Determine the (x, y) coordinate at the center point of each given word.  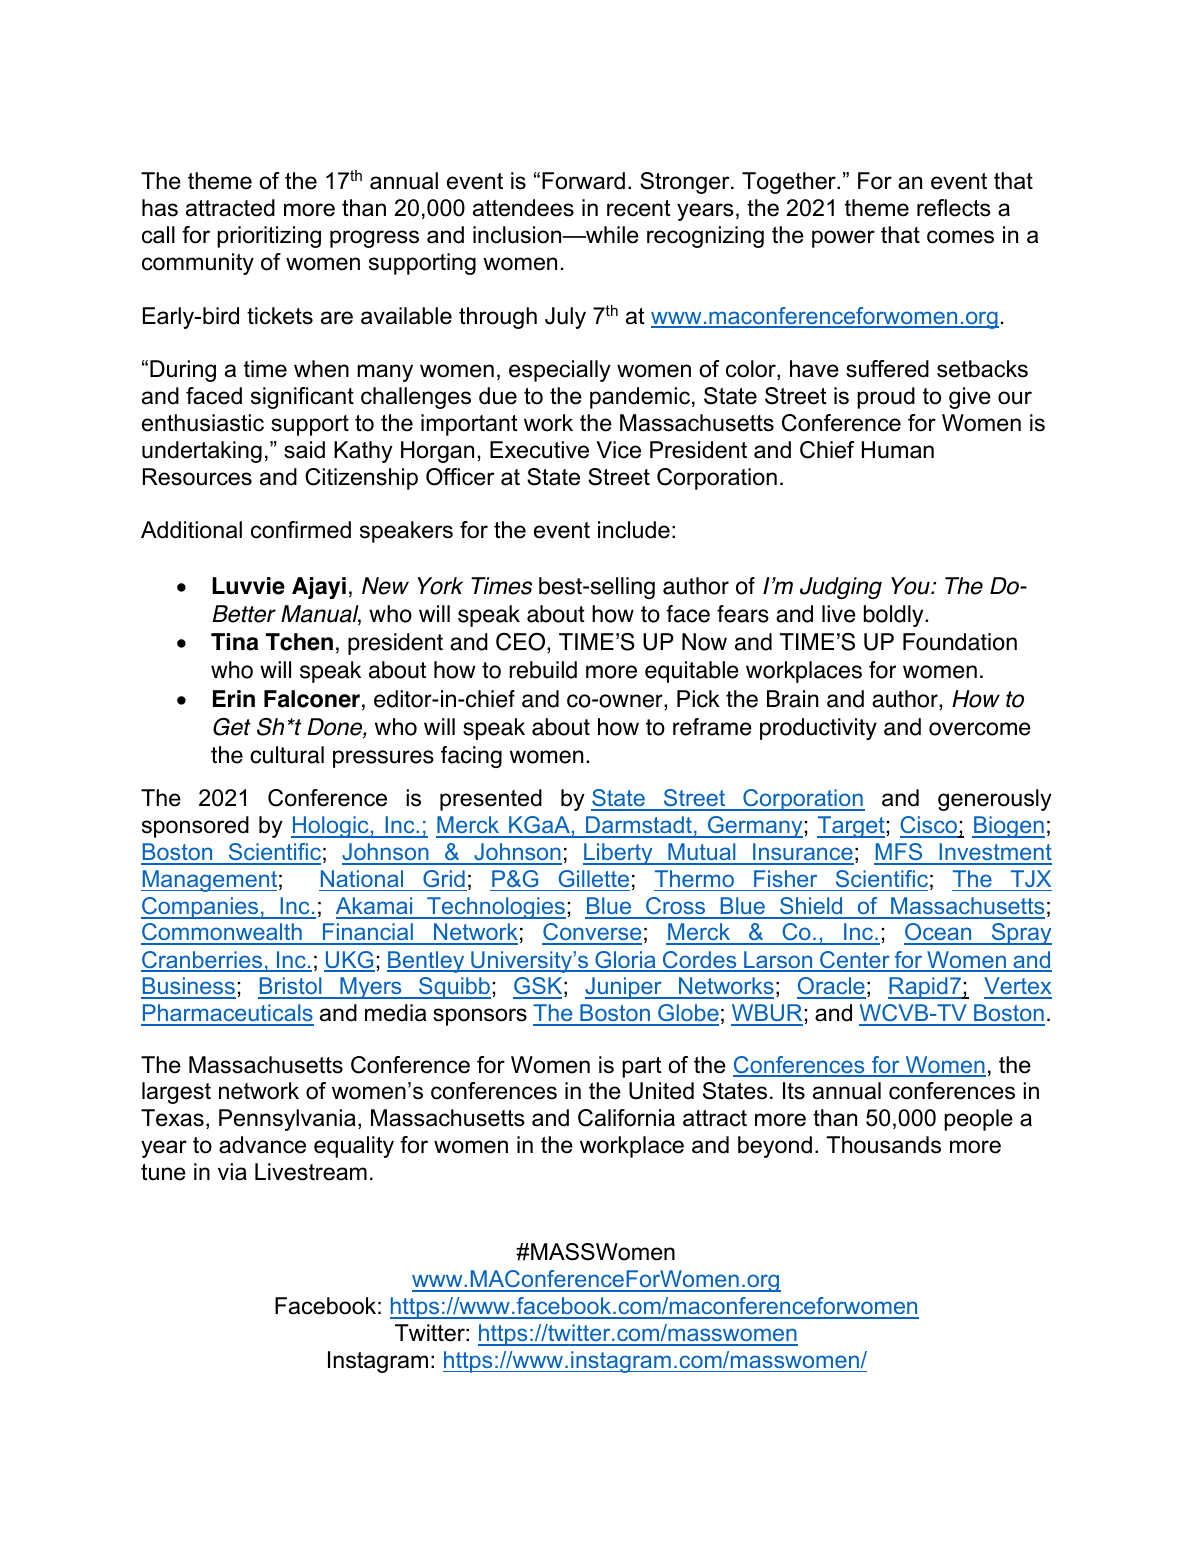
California (626, 1118)
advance (262, 1145)
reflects (954, 208)
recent (639, 208)
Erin (234, 698)
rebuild (543, 670)
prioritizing (269, 237)
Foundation (960, 642)
